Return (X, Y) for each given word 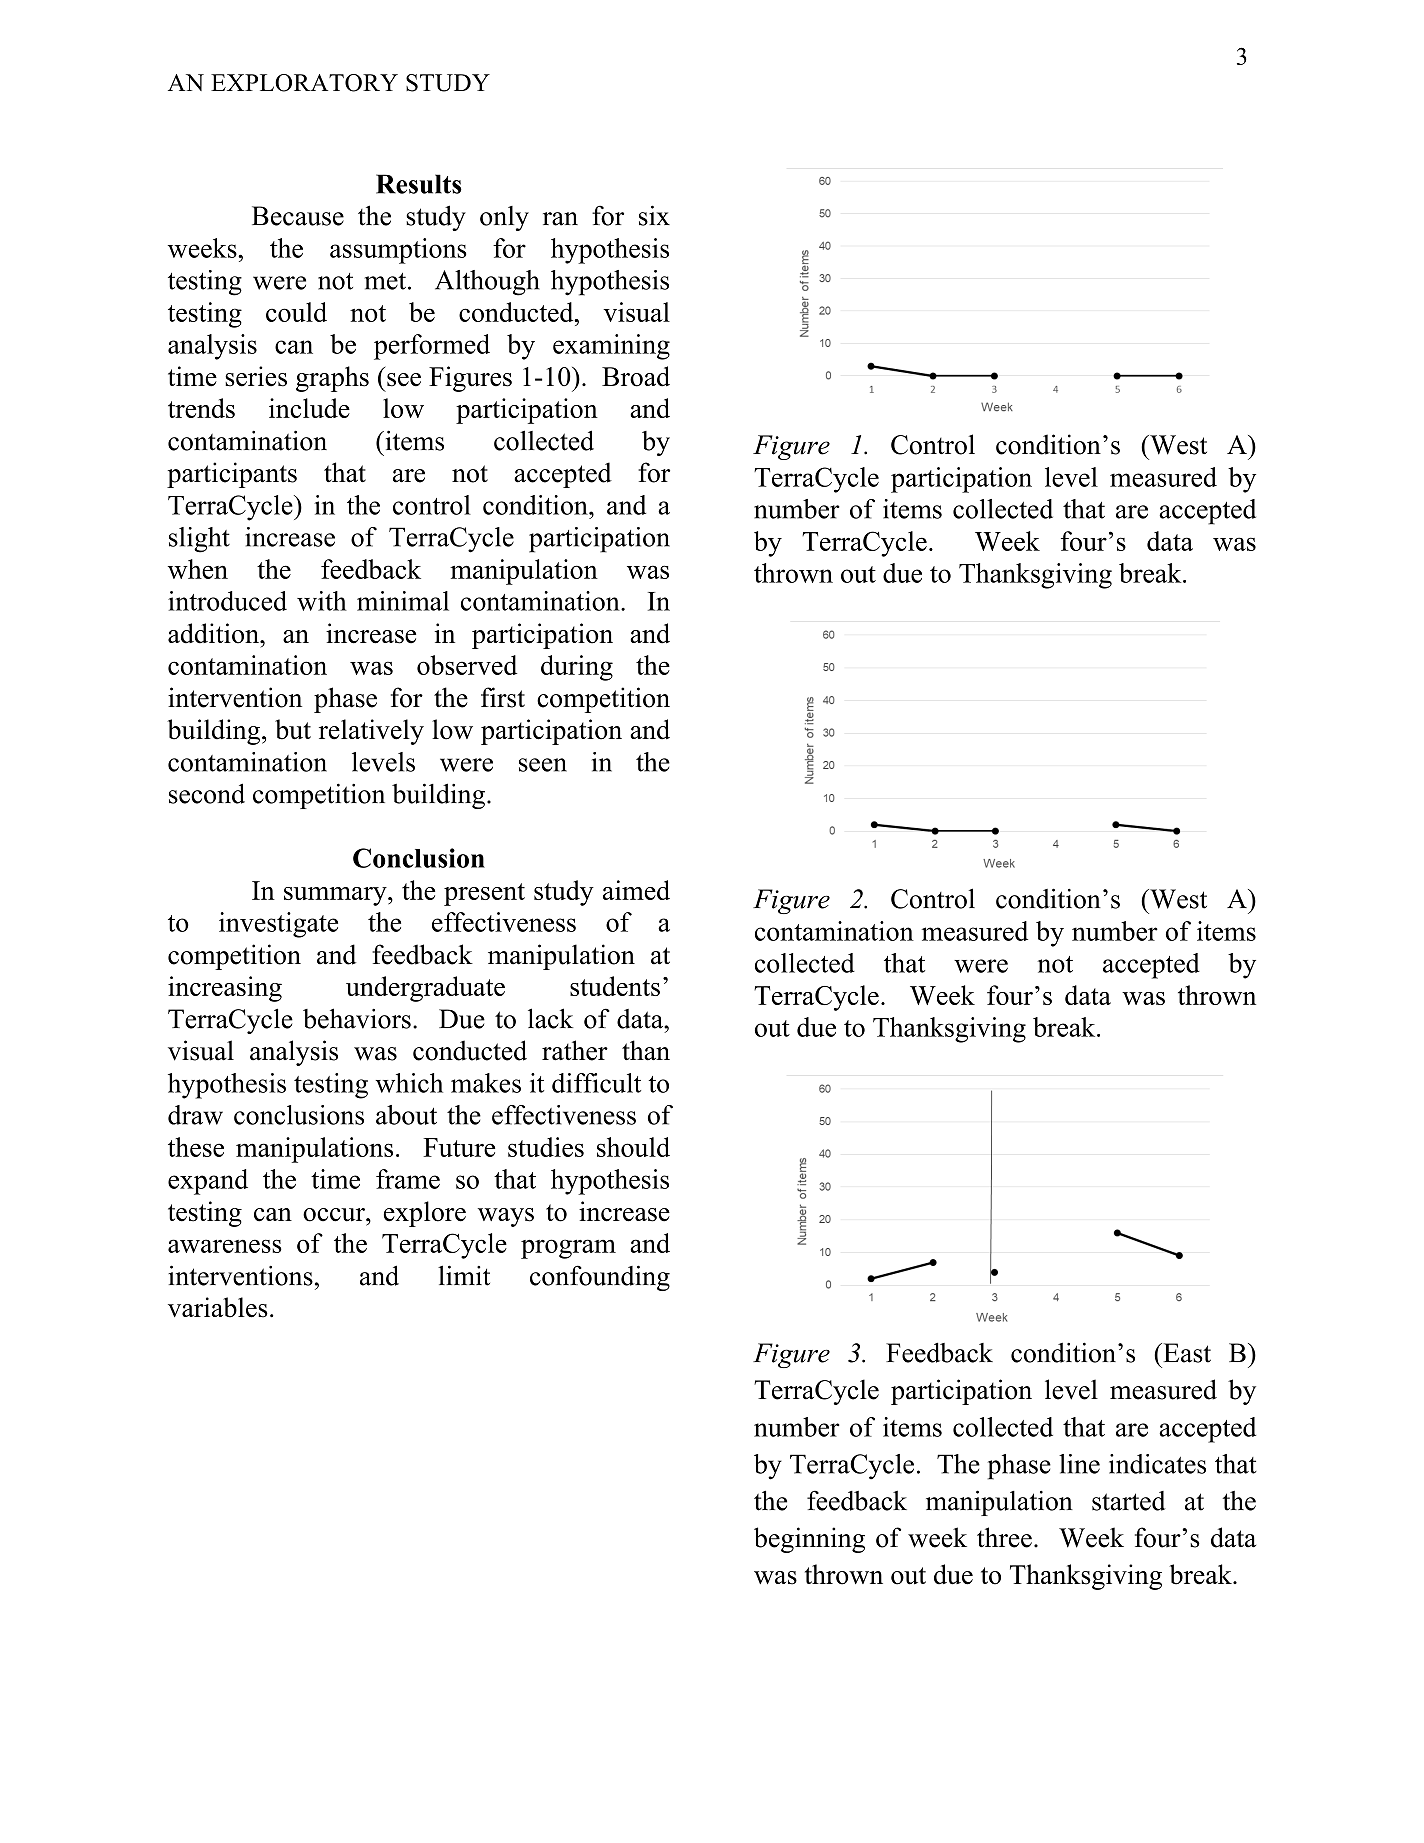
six (654, 215)
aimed (636, 890)
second (207, 793)
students (615, 986)
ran (560, 219)
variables (218, 1307)
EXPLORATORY (304, 83)
